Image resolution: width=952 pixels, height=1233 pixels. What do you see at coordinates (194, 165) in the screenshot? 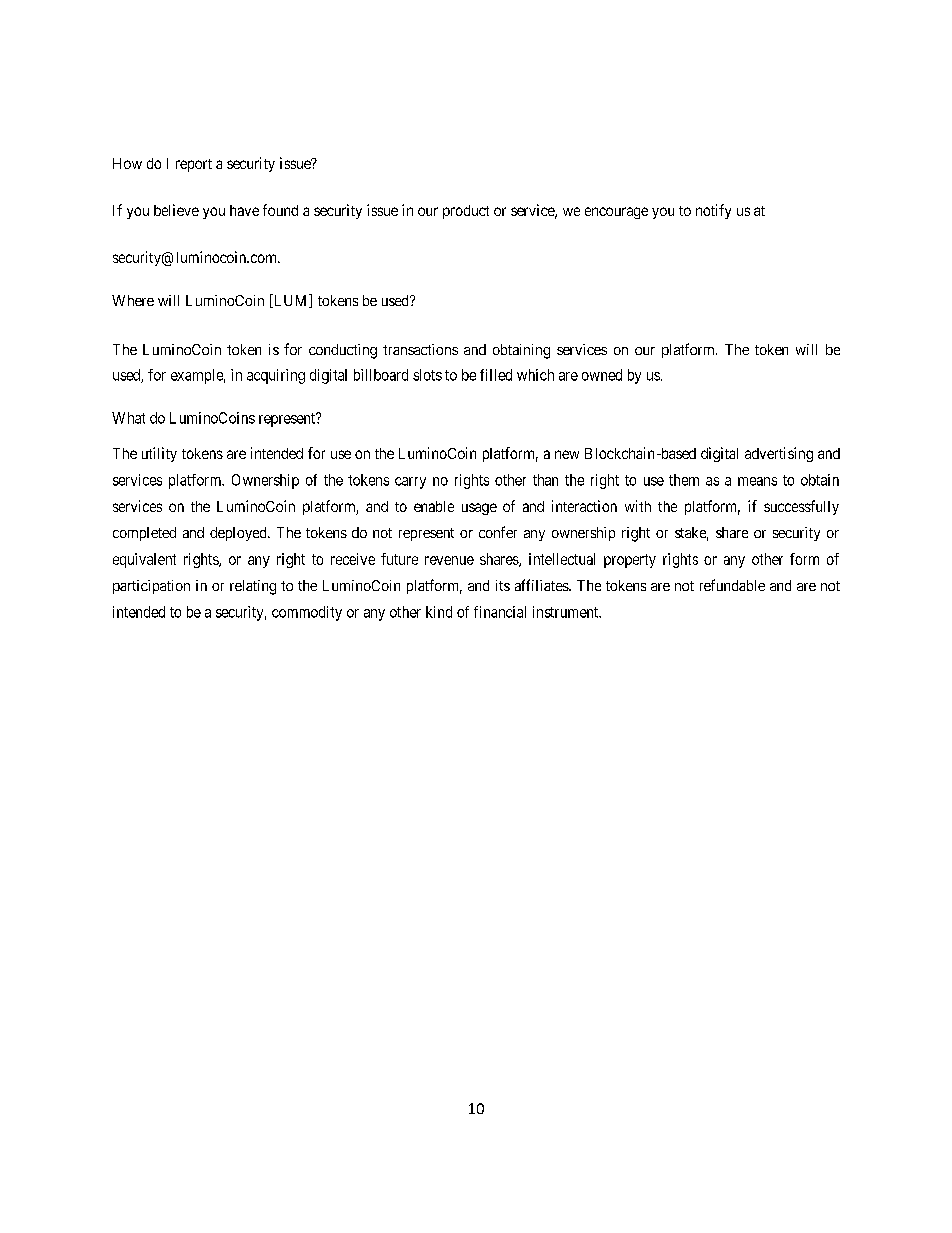
I see `report` at bounding box center [194, 165].
